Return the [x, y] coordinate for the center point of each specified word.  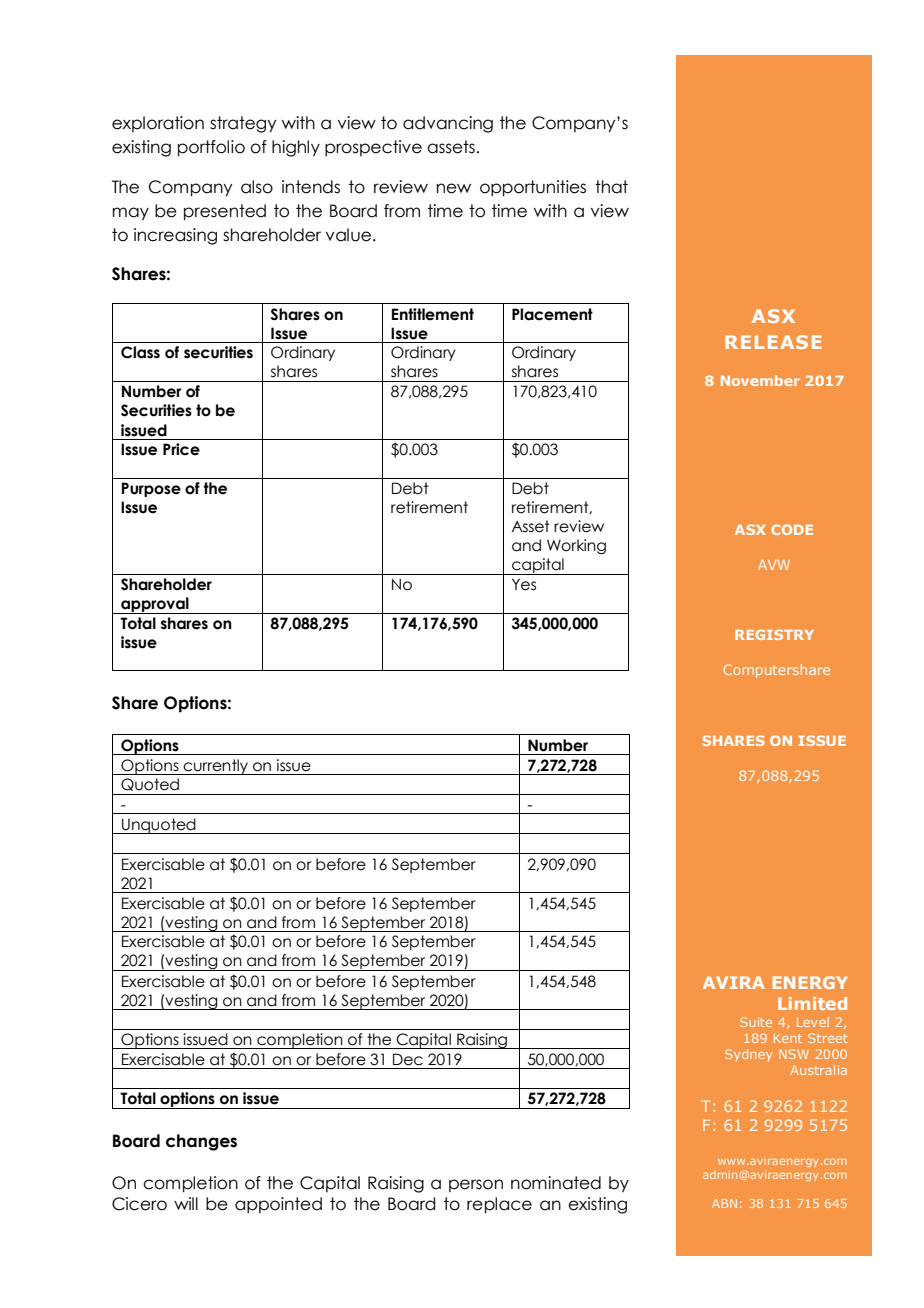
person [476, 1185]
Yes [524, 584]
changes [201, 1142]
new [454, 188]
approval [155, 605]
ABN [724, 1203]
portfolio [211, 148]
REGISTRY [774, 634]
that [611, 187]
